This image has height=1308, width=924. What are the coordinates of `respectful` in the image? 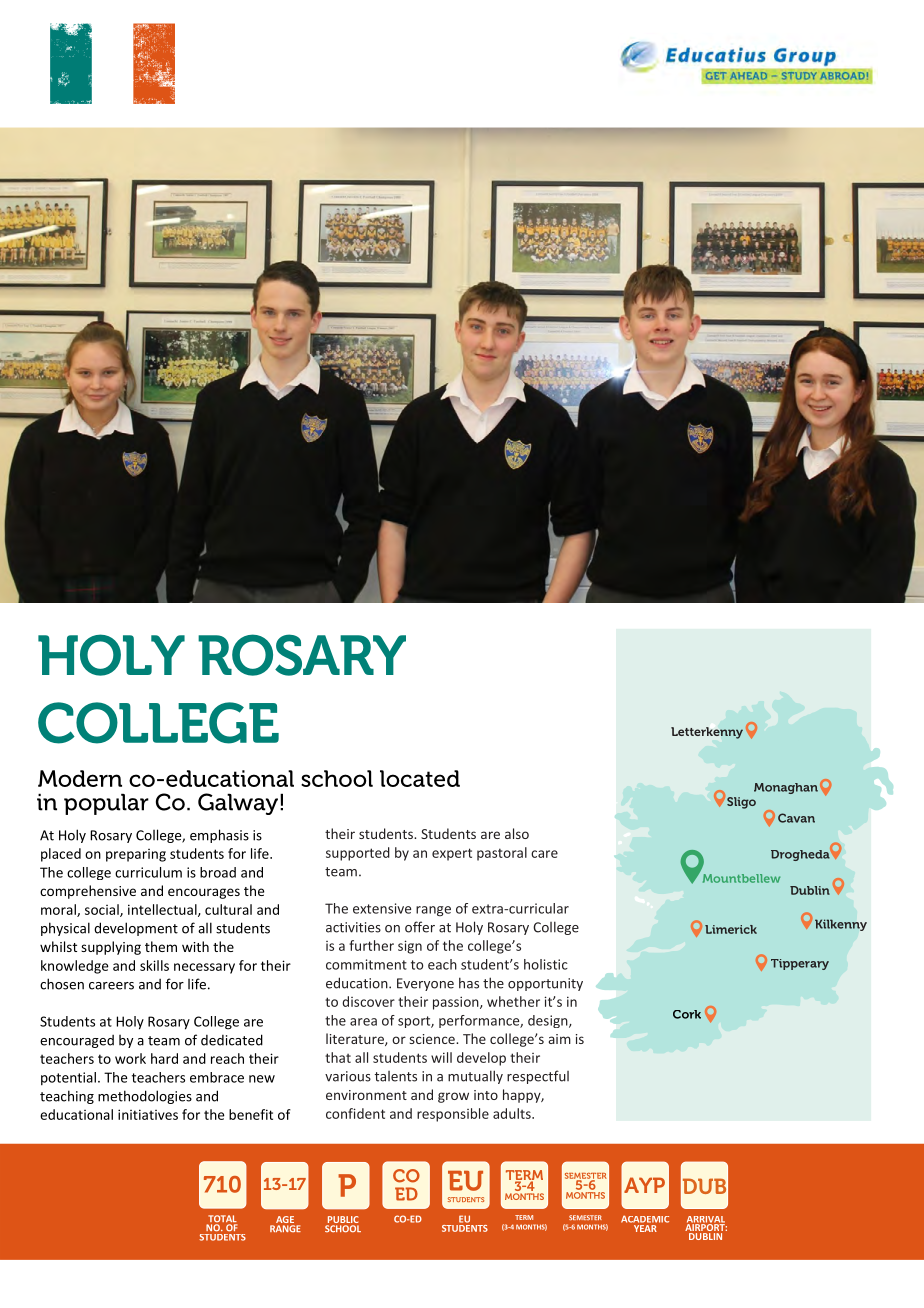 It's located at (538, 1077).
